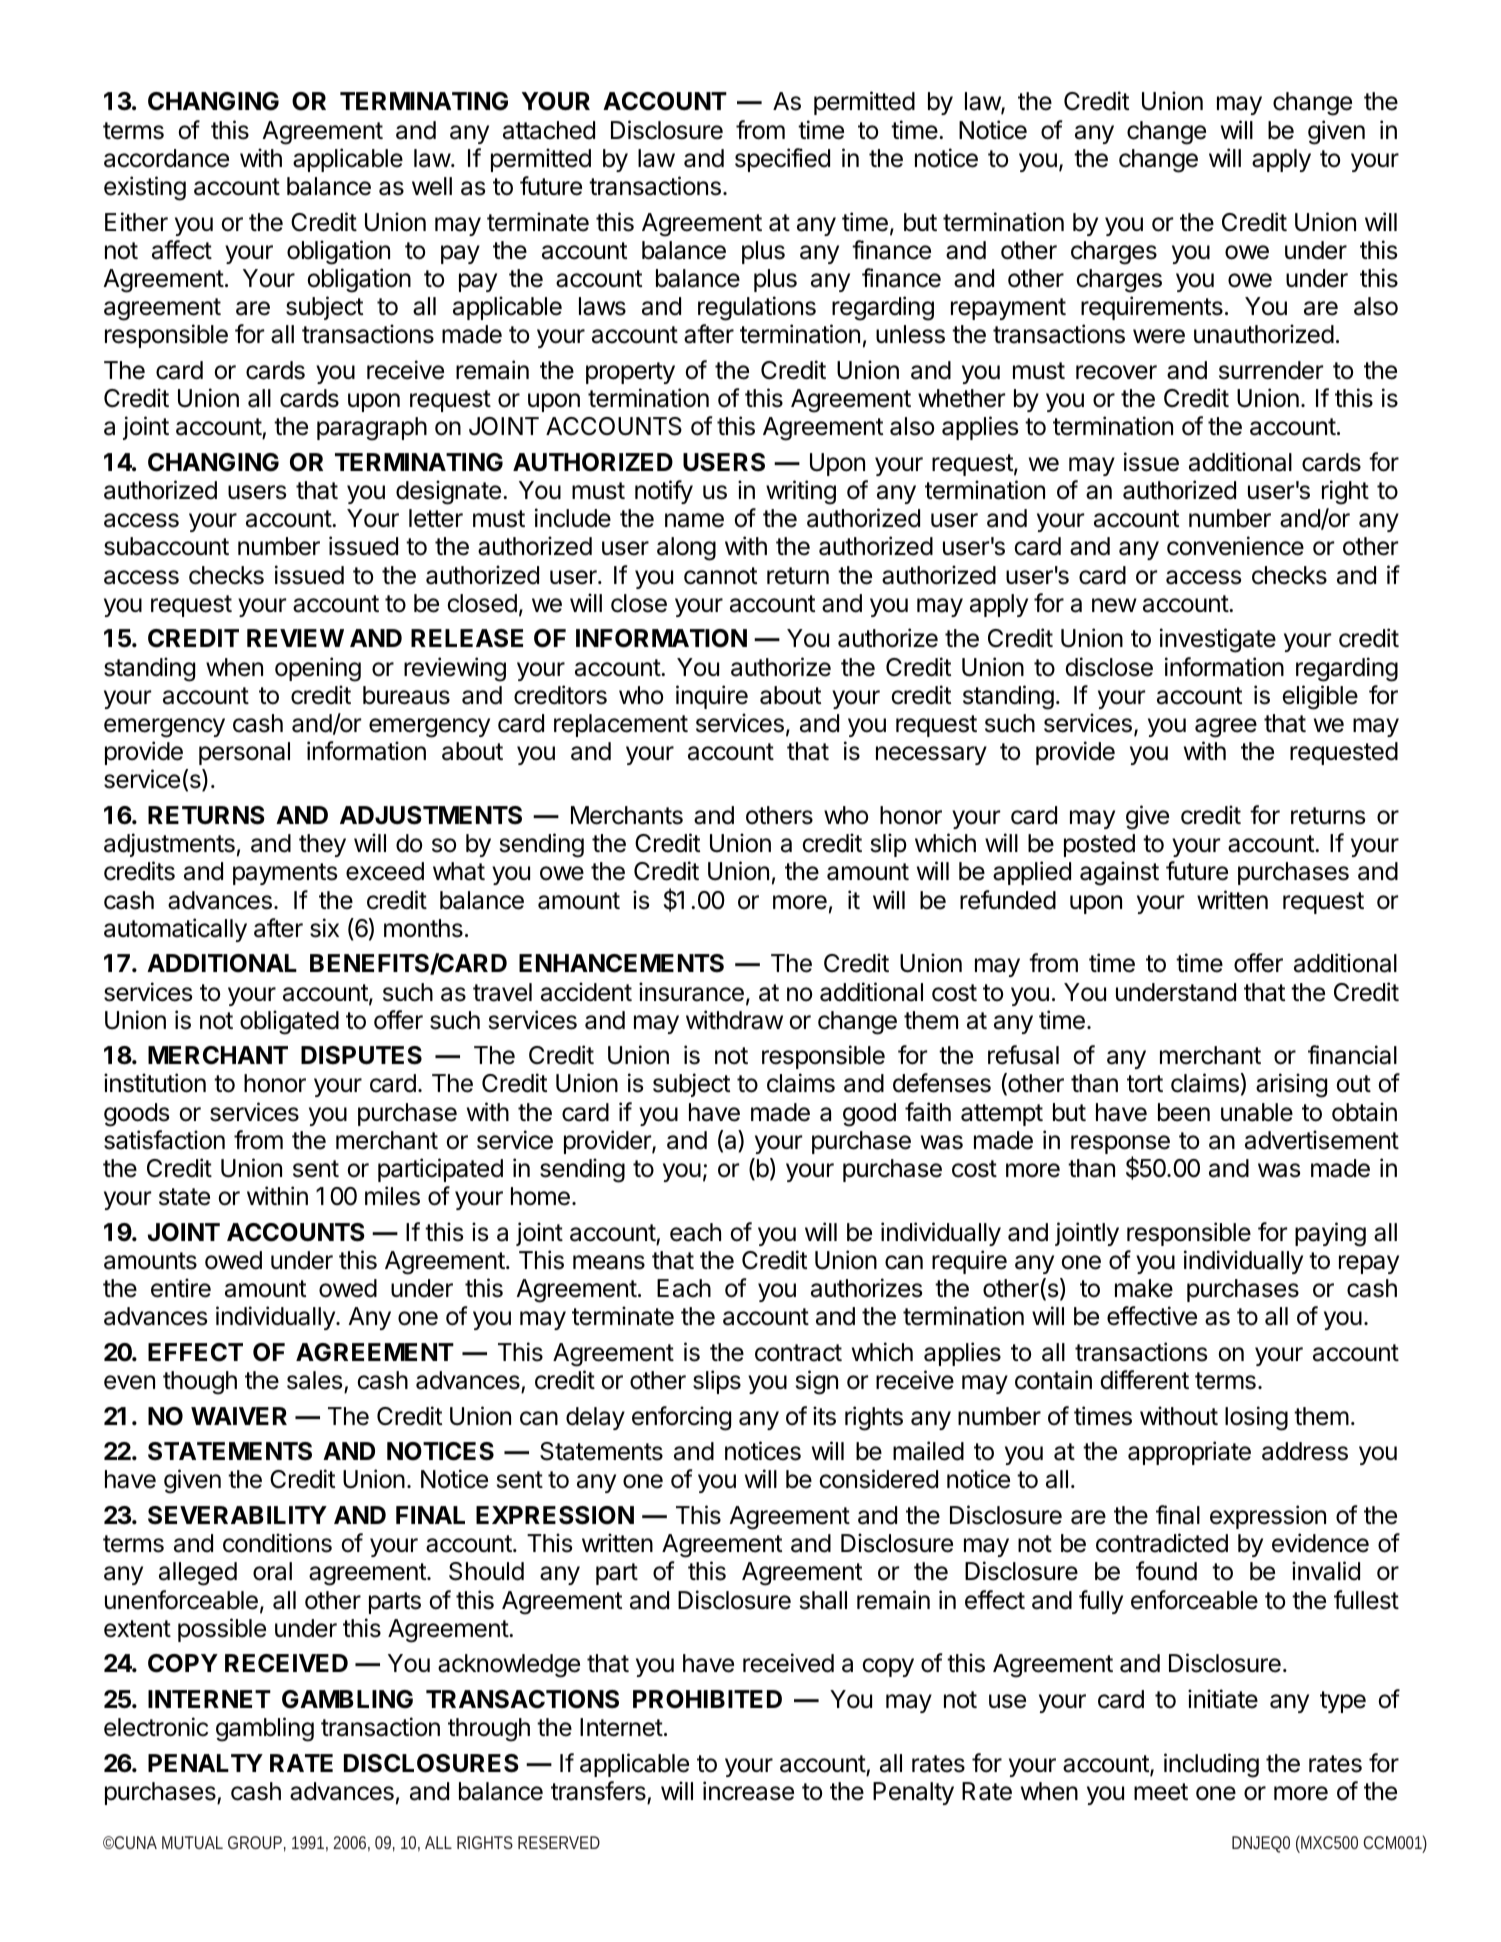 The height and width of the document is (1942, 1501). I want to click on tort, so click(1145, 1084).
